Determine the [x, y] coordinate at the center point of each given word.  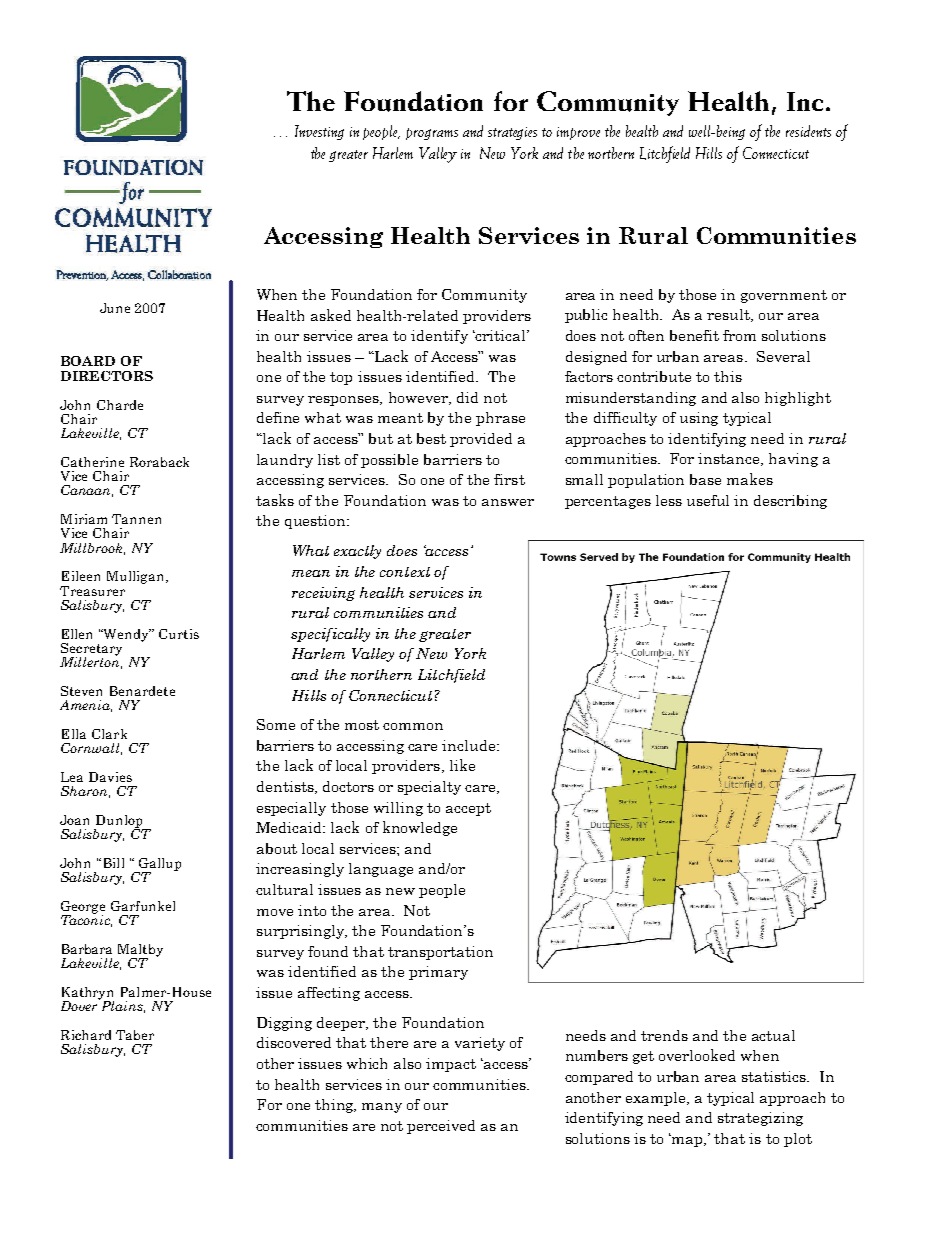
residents [808, 131]
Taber [135, 1035]
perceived [441, 1127]
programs [432, 134]
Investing [319, 132]
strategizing [760, 1119]
